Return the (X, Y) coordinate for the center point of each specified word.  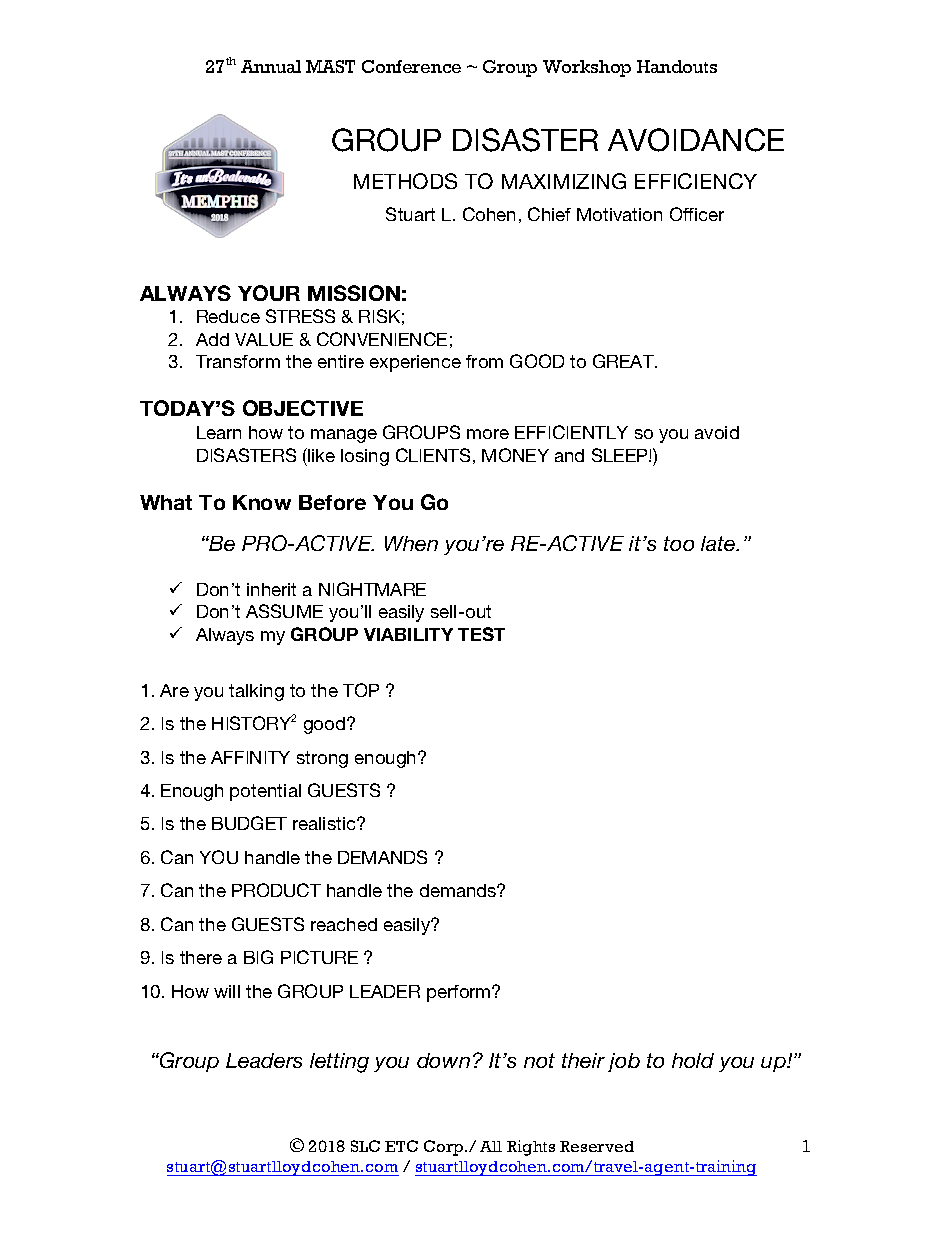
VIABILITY (408, 634)
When (411, 543)
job (624, 1062)
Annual (271, 66)
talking (256, 692)
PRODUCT (276, 890)
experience (415, 363)
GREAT (624, 361)
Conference (411, 66)
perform (460, 993)
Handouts (677, 66)
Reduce (228, 316)
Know (262, 502)
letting (339, 1063)
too (679, 543)
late (719, 543)
